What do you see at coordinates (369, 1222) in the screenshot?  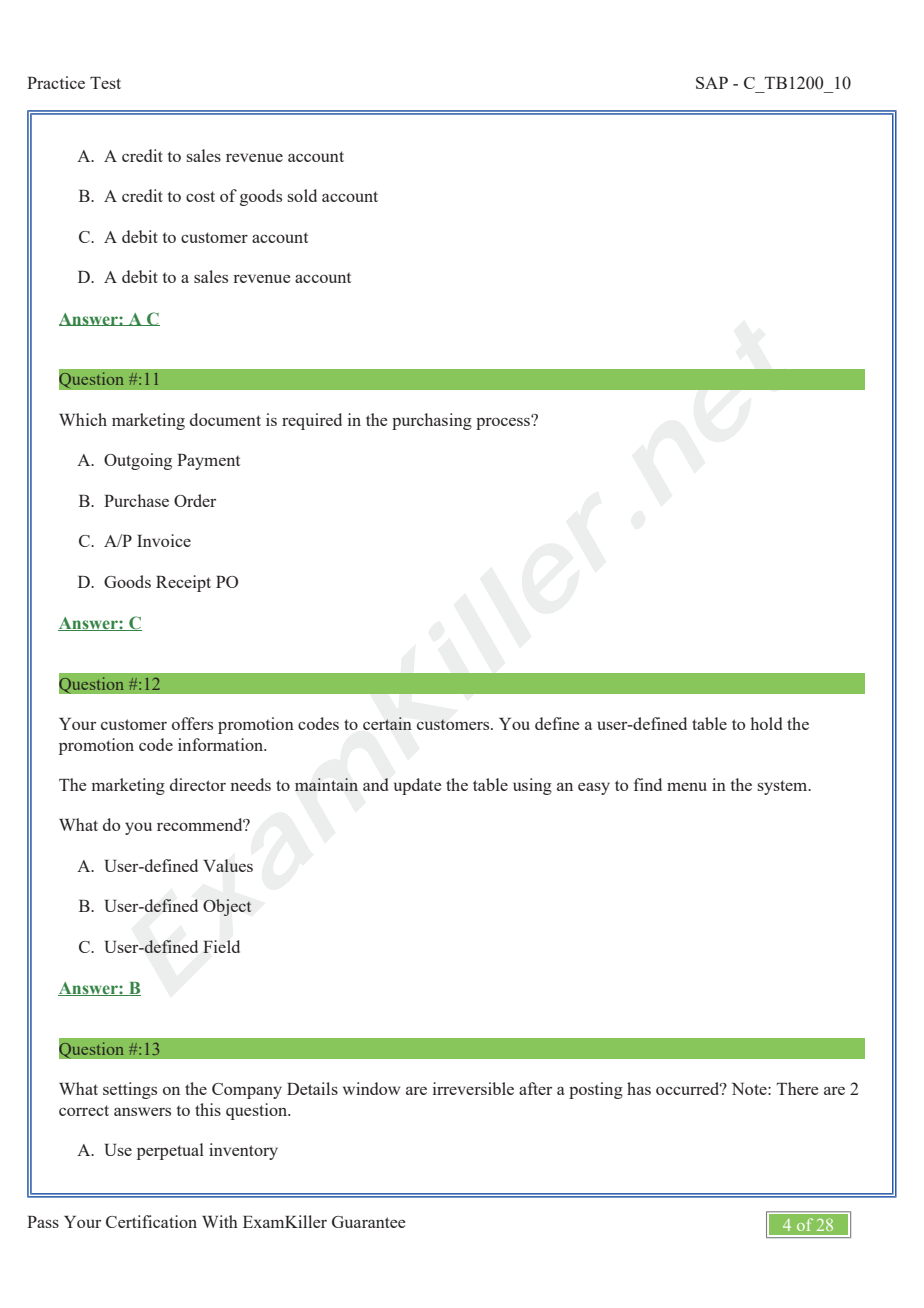 I see `Guarantee` at bounding box center [369, 1222].
